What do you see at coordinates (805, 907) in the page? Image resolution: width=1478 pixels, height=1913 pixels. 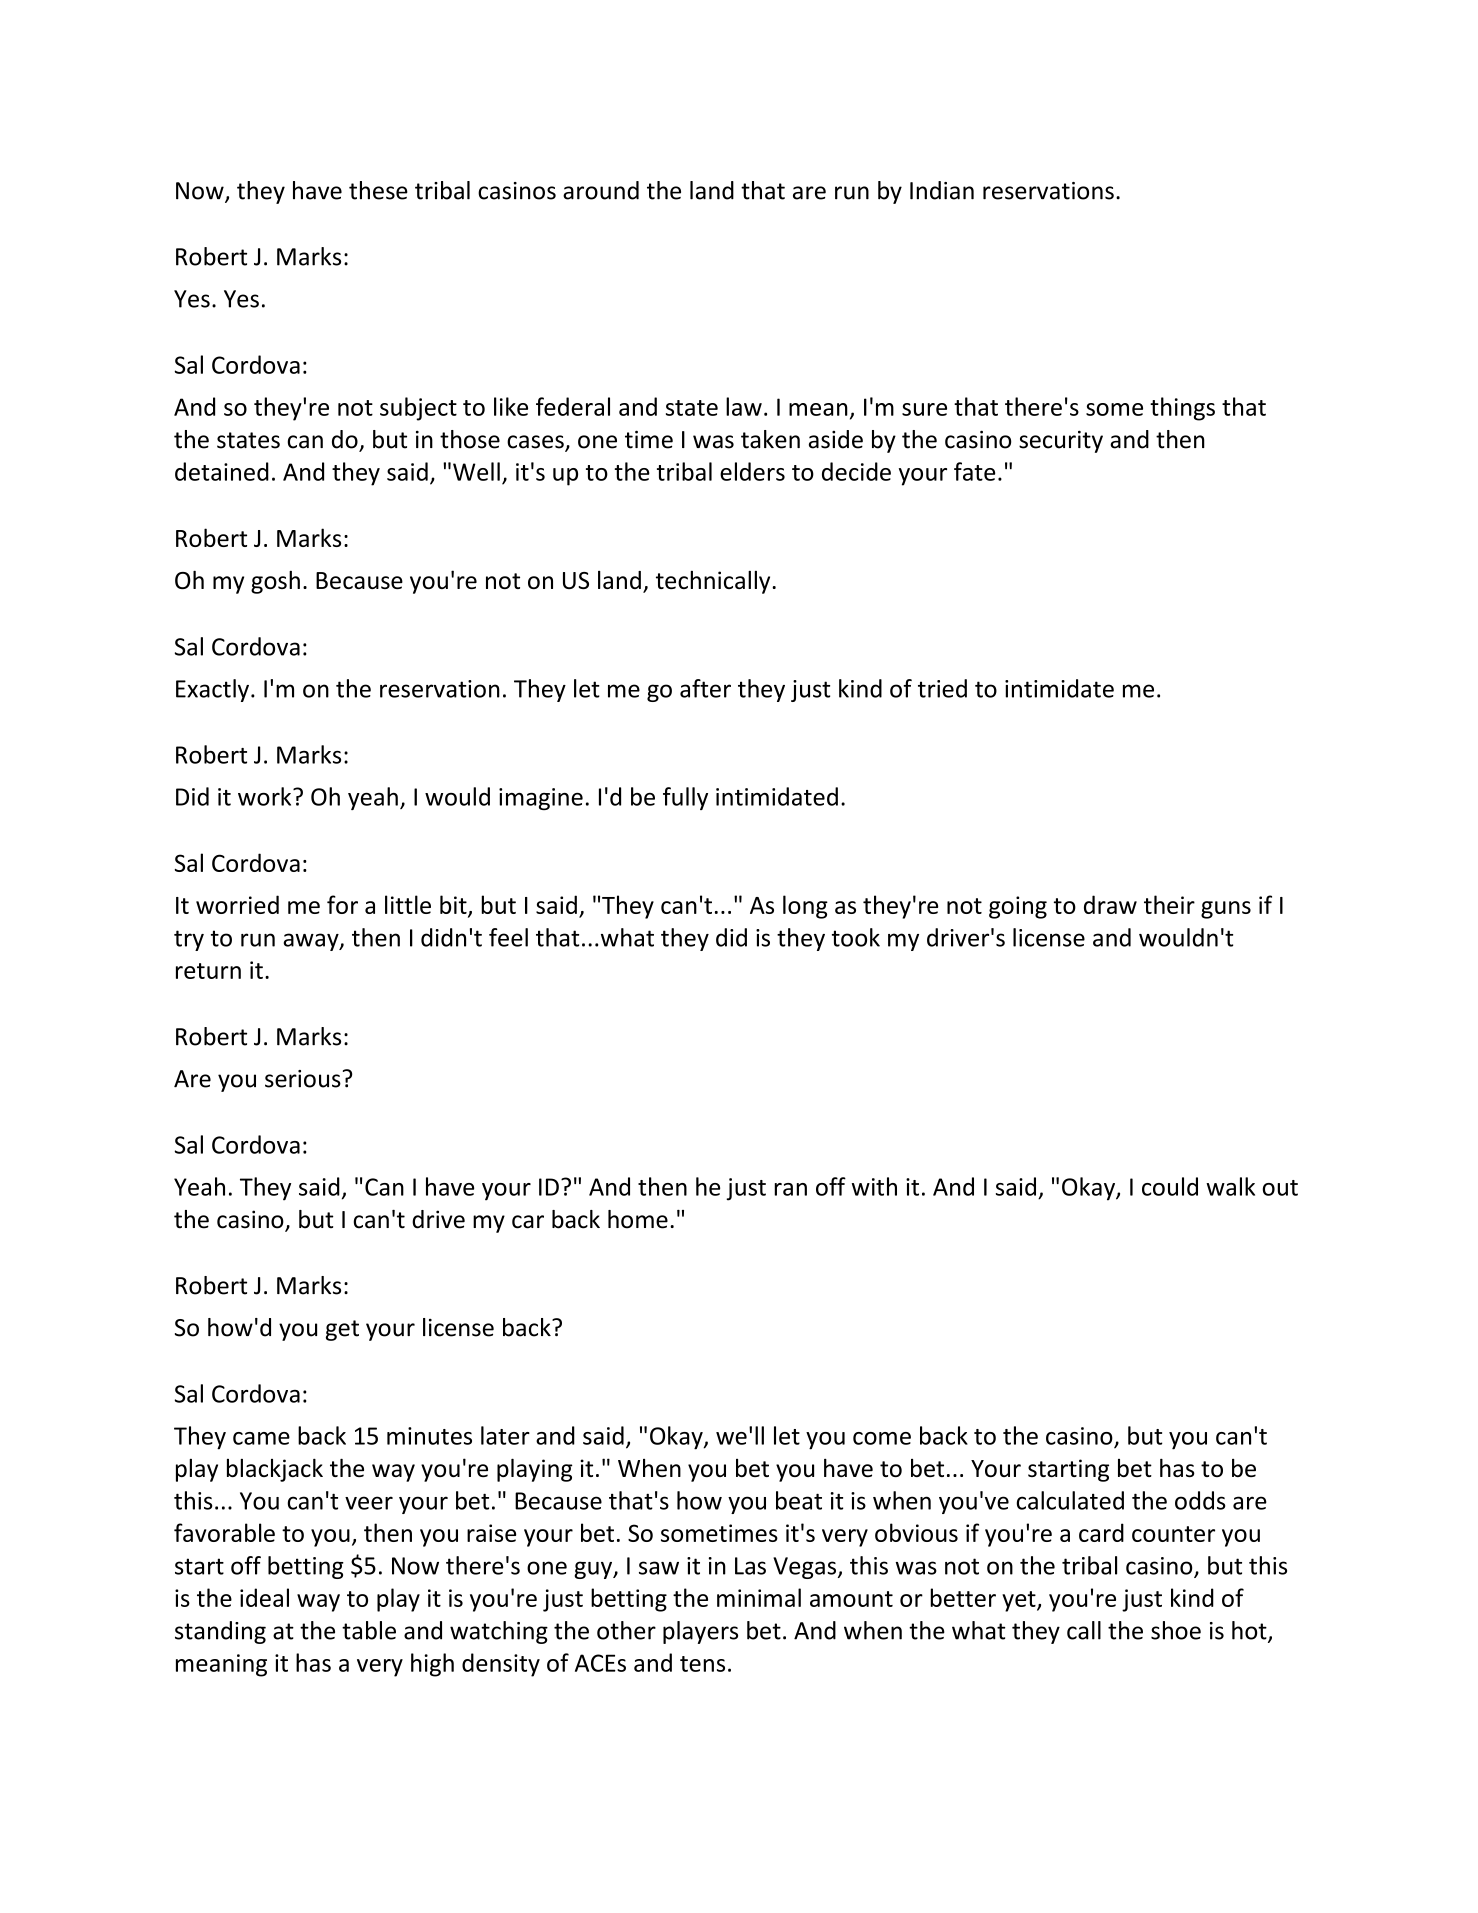 I see `long` at bounding box center [805, 907].
